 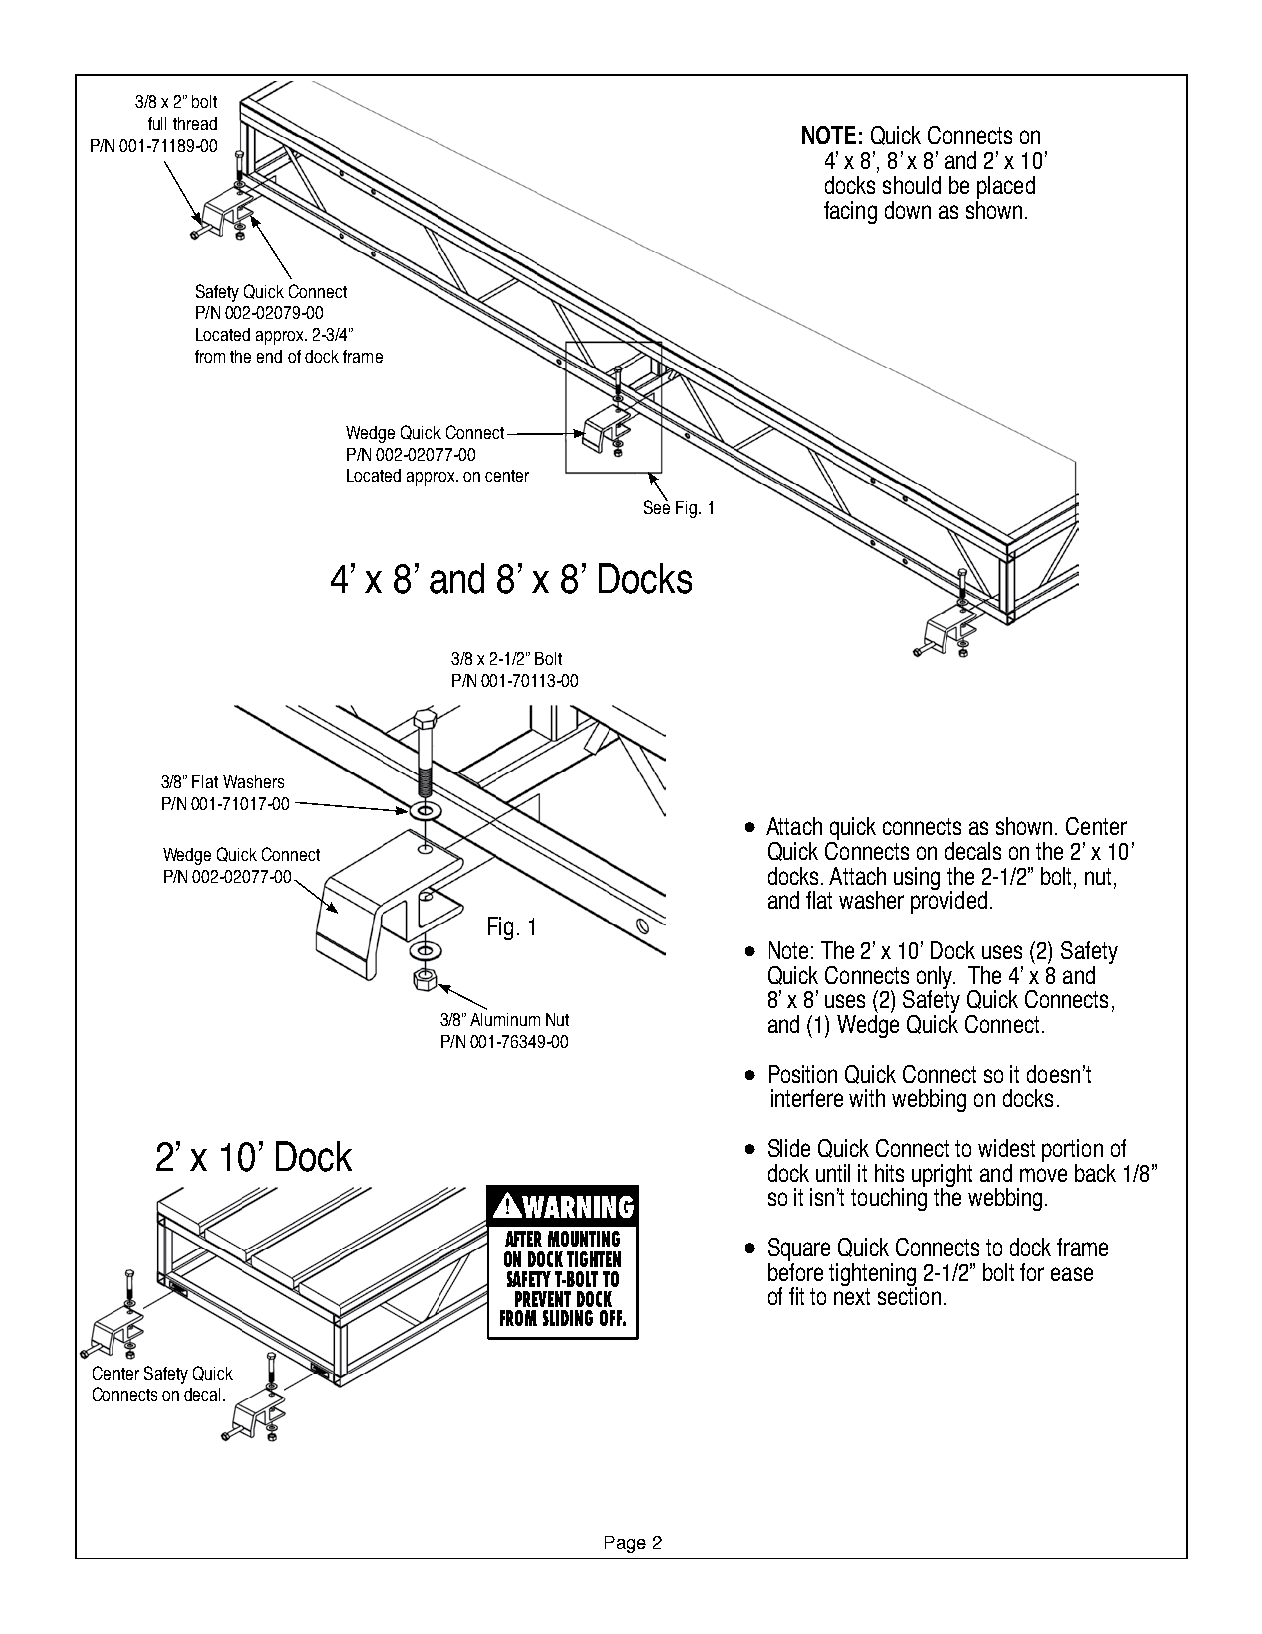 I want to click on using, so click(x=917, y=878).
